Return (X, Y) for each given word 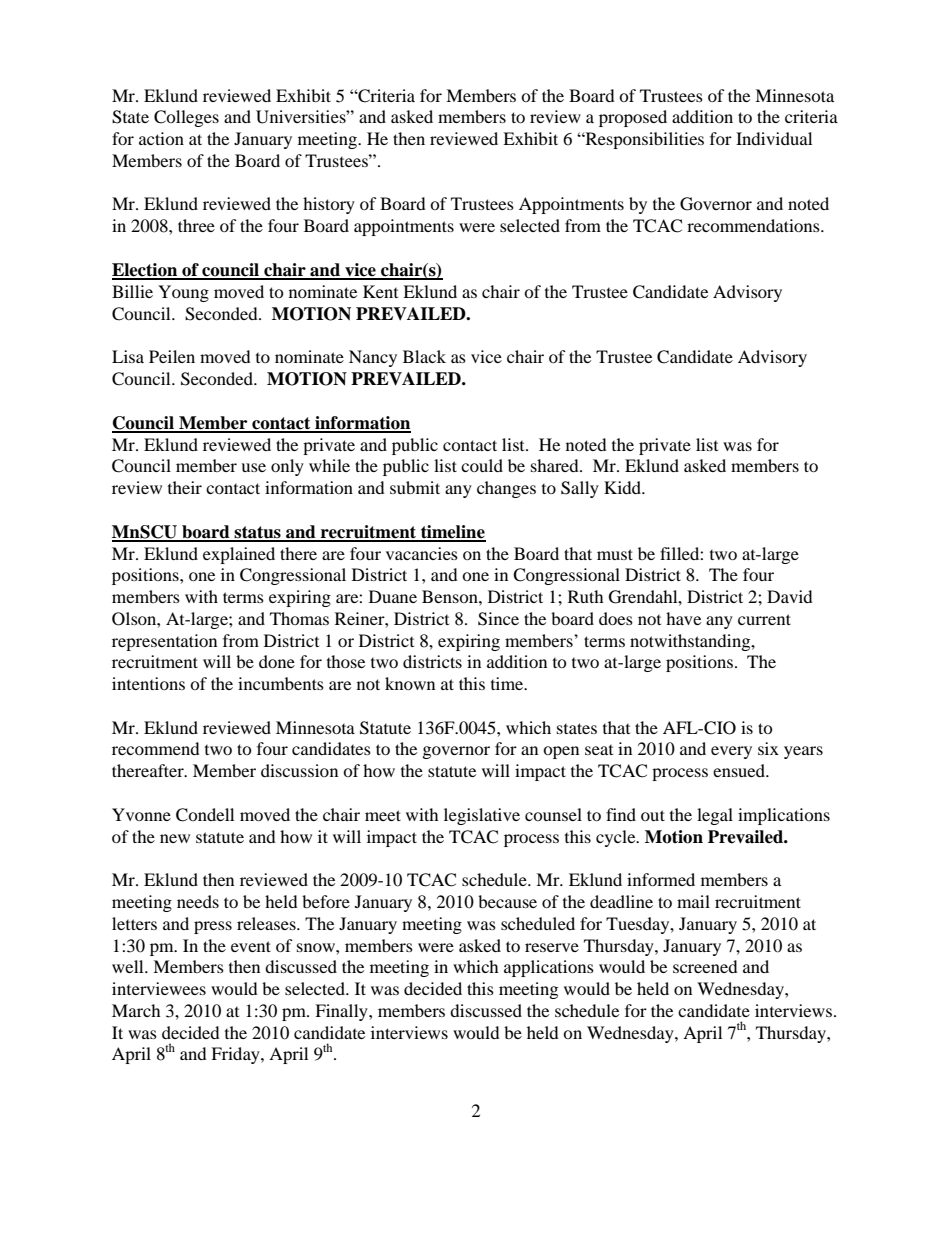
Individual (774, 138)
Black (424, 356)
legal (715, 816)
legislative (482, 816)
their (185, 487)
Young (183, 293)
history (329, 205)
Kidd (624, 487)
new (175, 838)
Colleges (186, 118)
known (410, 683)
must (615, 554)
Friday (236, 1055)
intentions (148, 683)
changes (506, 489)
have (683, 618)
